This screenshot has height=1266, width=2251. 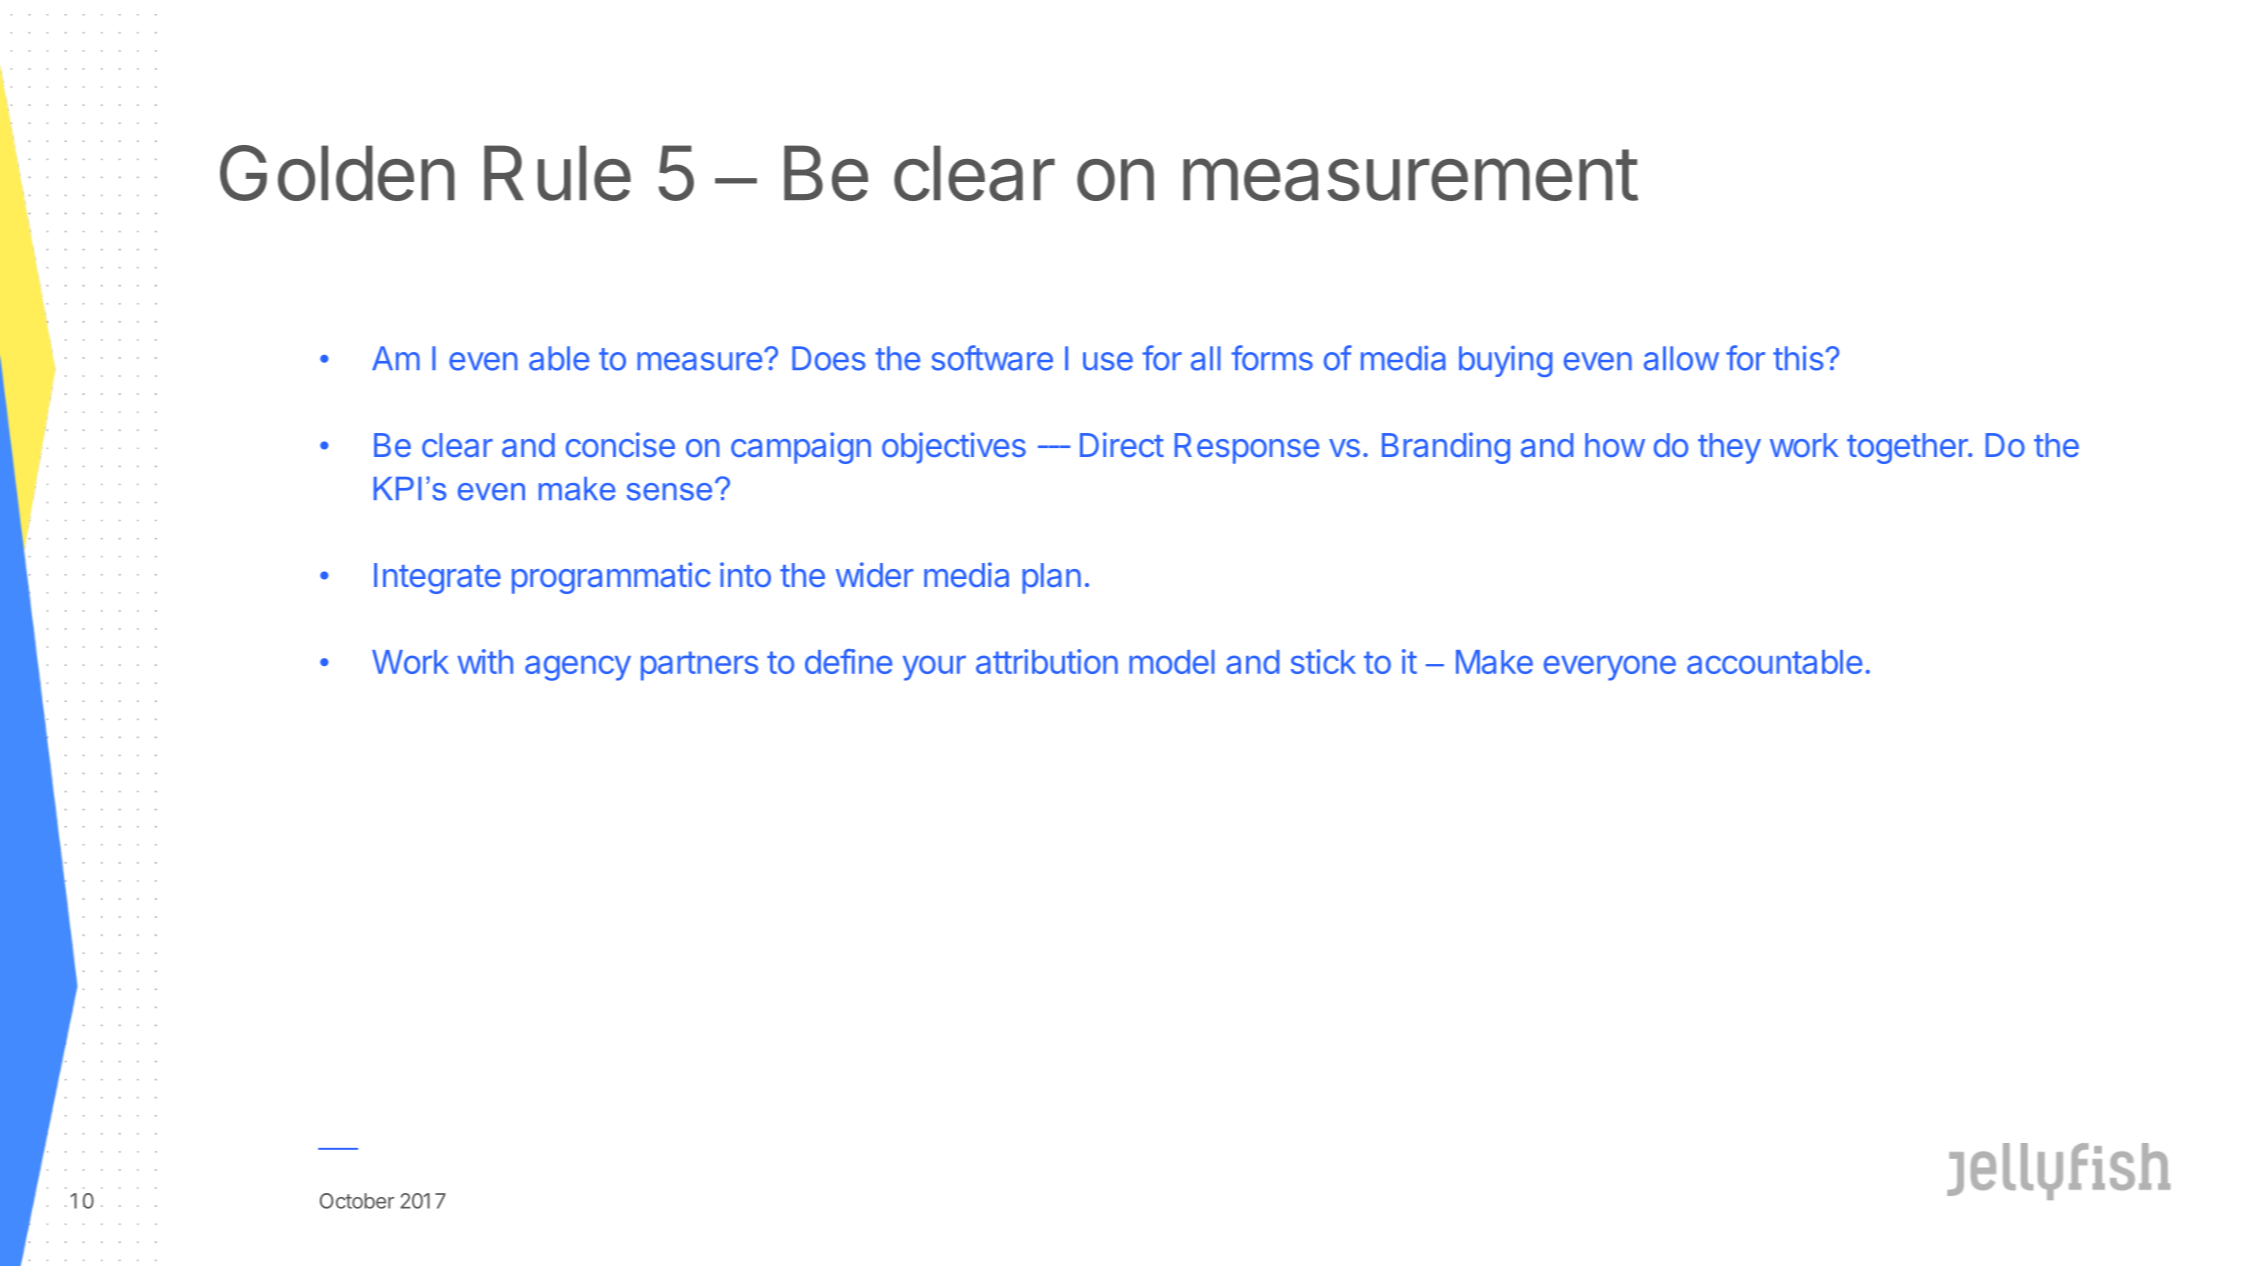 I want to click on Rule, so click(x=557, y=173).
